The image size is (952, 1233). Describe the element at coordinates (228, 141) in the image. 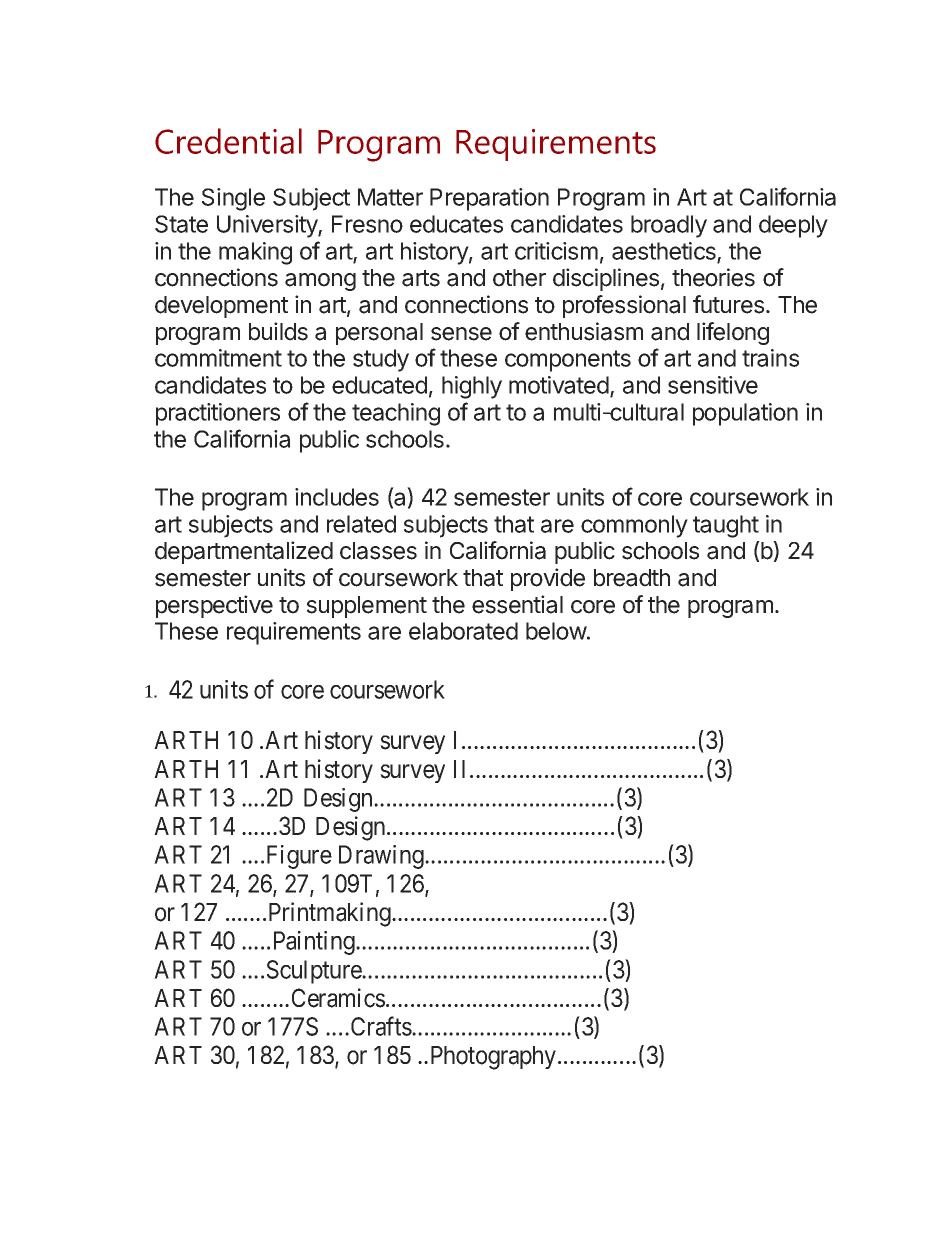

I see `Credential` at that location.
